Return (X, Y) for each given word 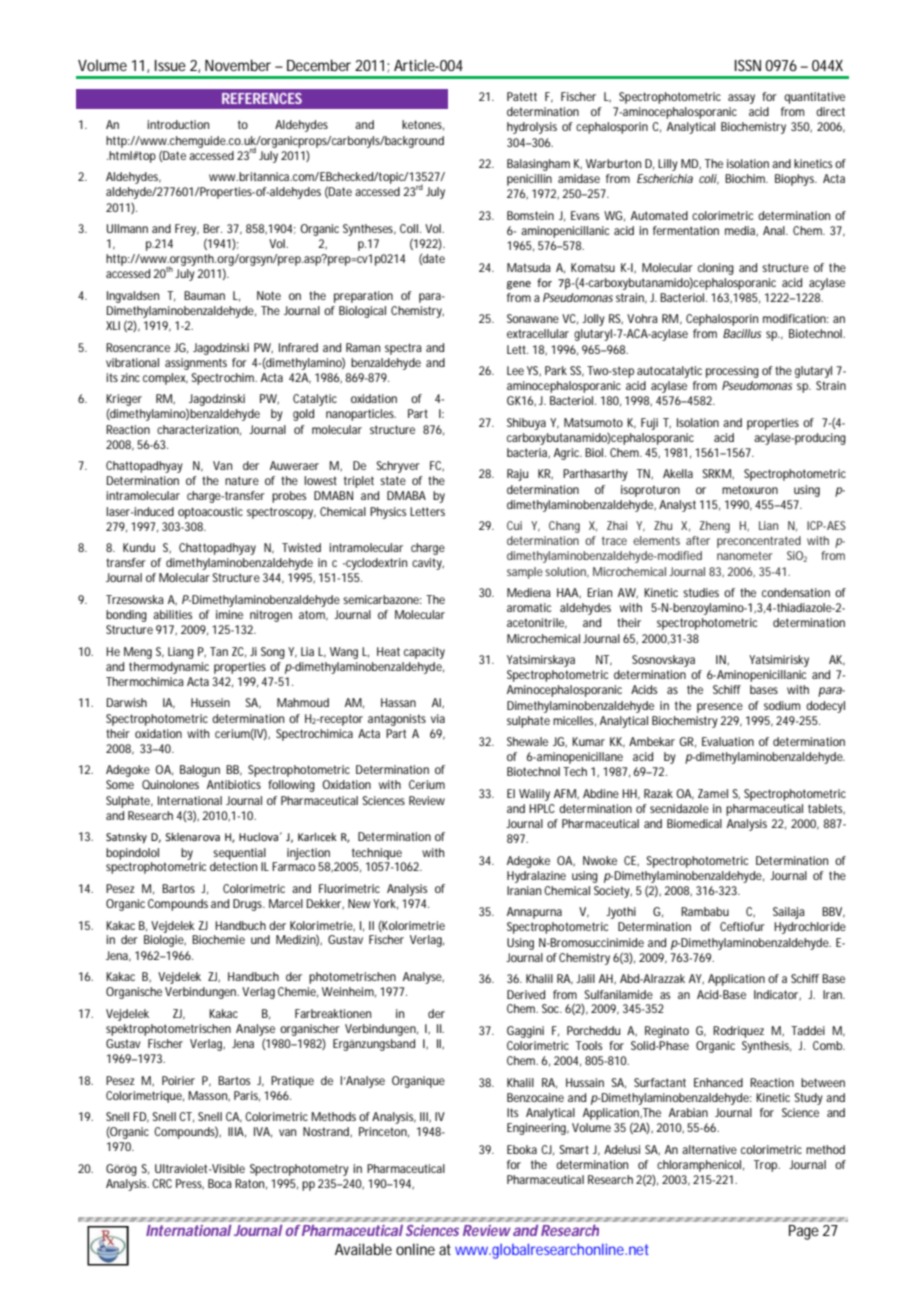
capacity (424, 653)
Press (190, 1184)
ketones (423, 125)
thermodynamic (169, 668)
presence (720, 708)
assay (741, 99)
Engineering (538, 1129)
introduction (178, 124)
